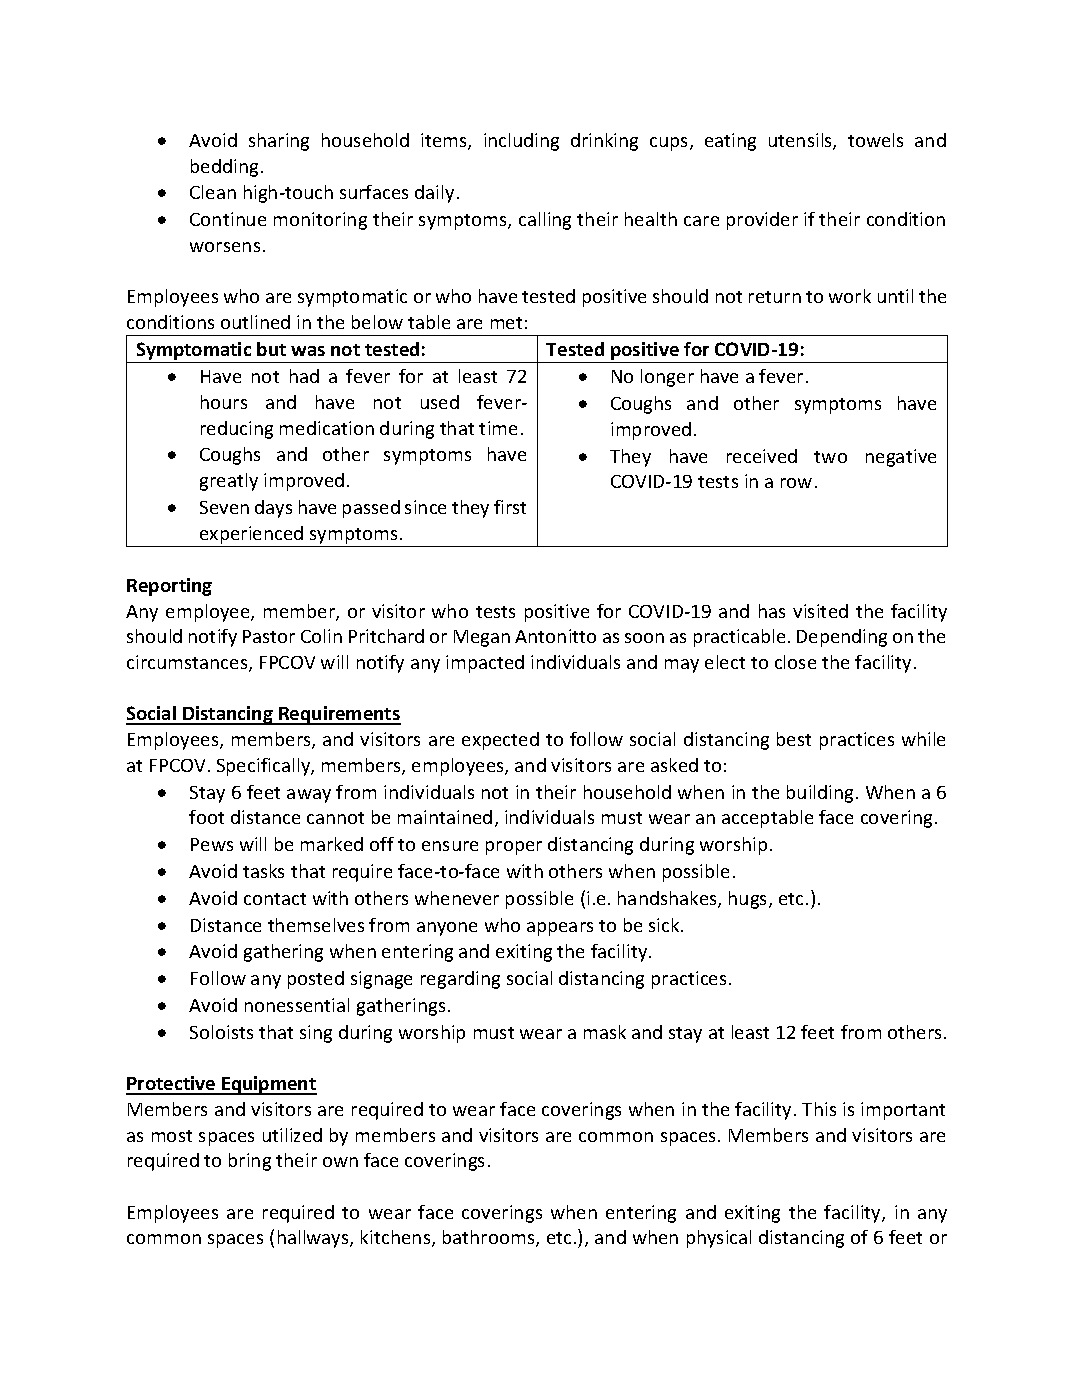  I want to click on away, so click(309, 796).
